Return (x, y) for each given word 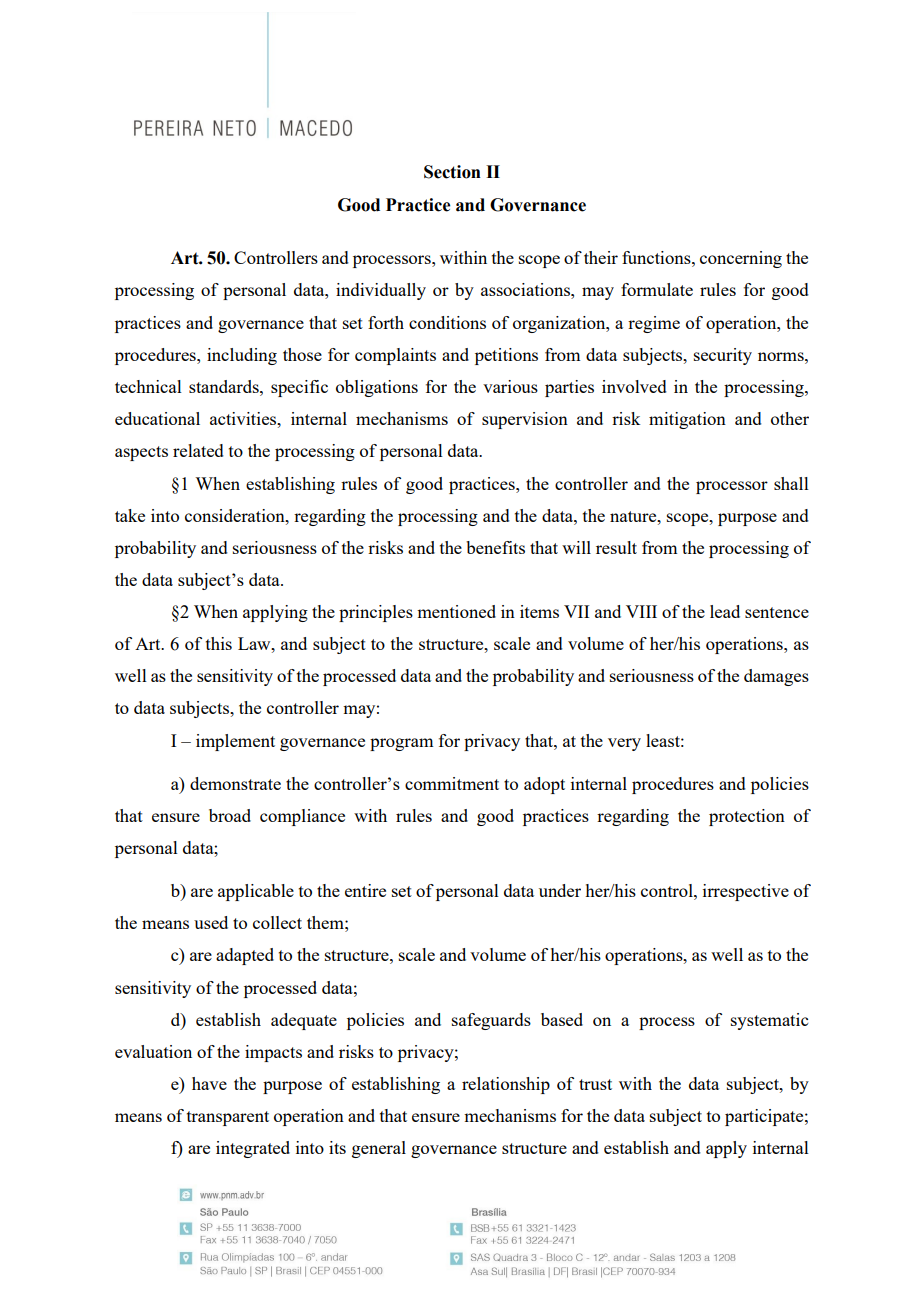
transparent (228, 1118)
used (211, 922)
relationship (506, 1085)
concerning (741, 259)
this (219, 643)
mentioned (456, 611)
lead (725, 611)
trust (595, 1084)
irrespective (746, 892)
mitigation (687, 420)
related (198, 450)
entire (365, 890)
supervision (525, 420)
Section (452, 172)
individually (381, 291)
